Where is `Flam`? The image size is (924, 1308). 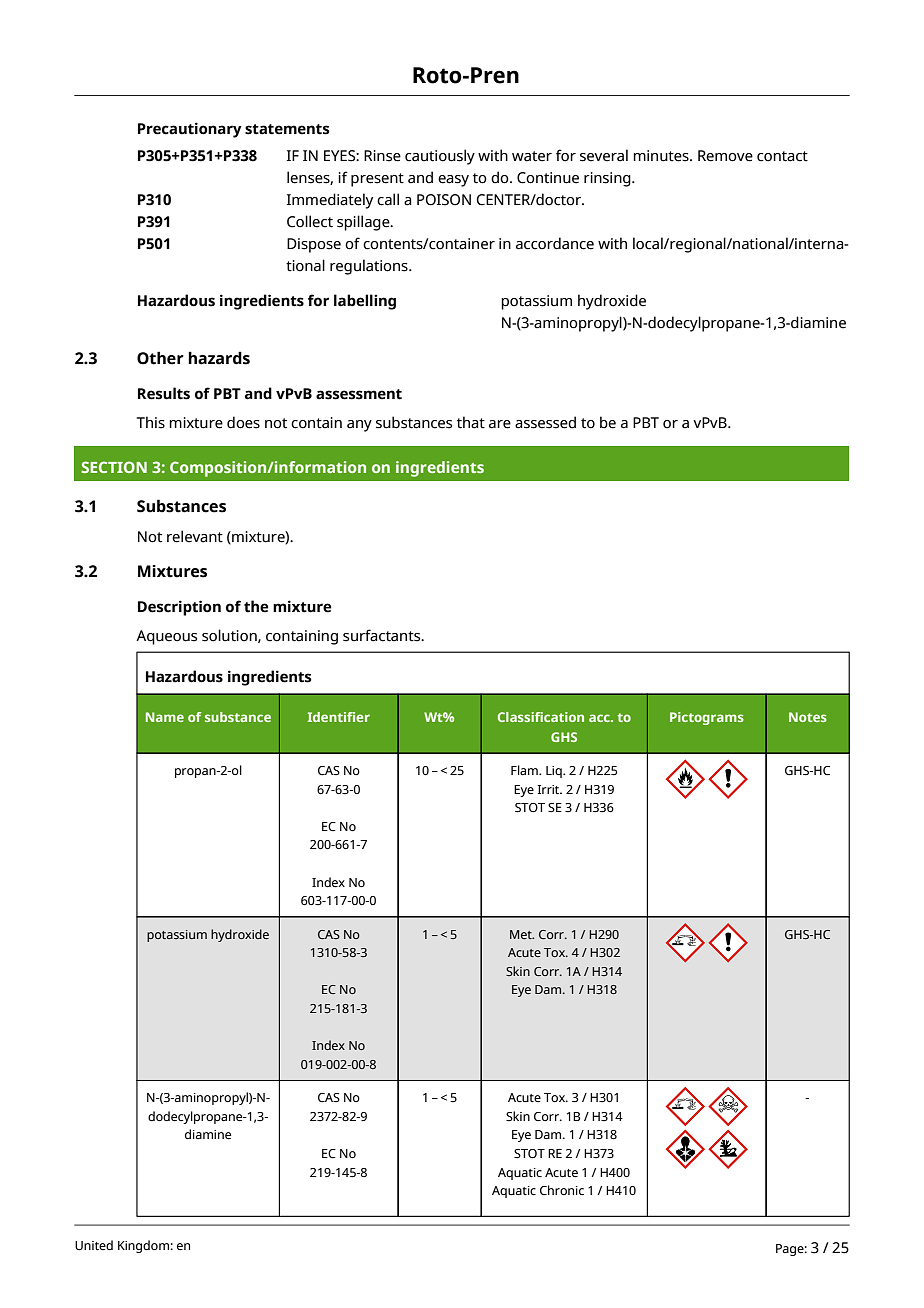 Flam is located at coordinates (525, 770).
